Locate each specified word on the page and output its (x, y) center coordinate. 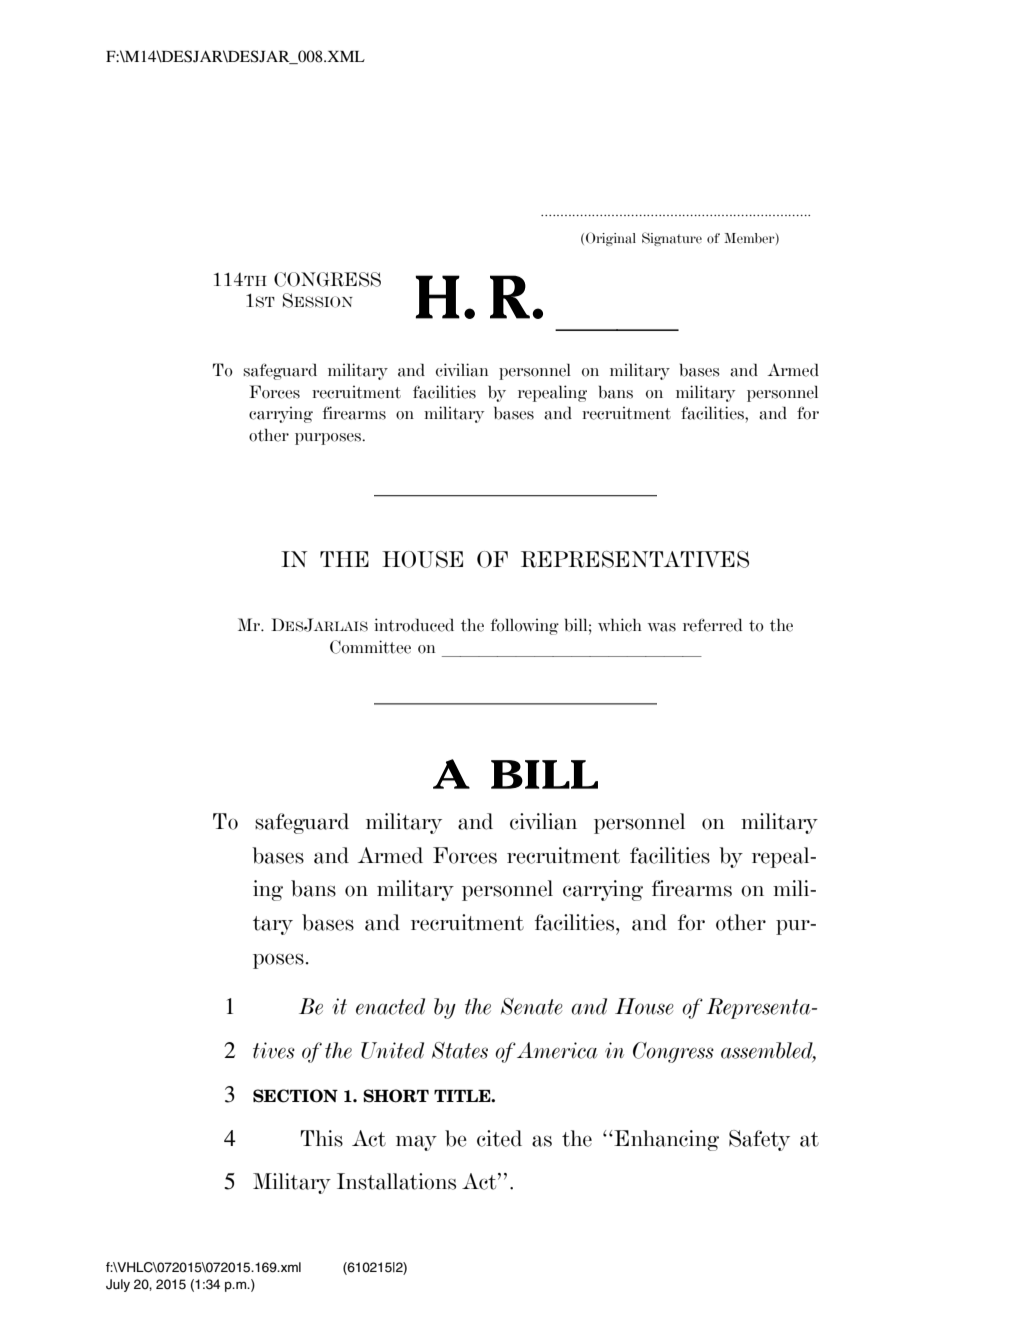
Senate (532, 1006)
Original (611, 239)
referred (712, 625)
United (392, 1050)
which (620, 625)
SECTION (295, 1096)
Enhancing (665, 1140)
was (662, 627)
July (118, 1285)
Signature (672, 239)
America (557, 1050)
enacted (390, 1006)
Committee (370, 647)
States (460, 1050)
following (525, 626)
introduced (414, 625)
